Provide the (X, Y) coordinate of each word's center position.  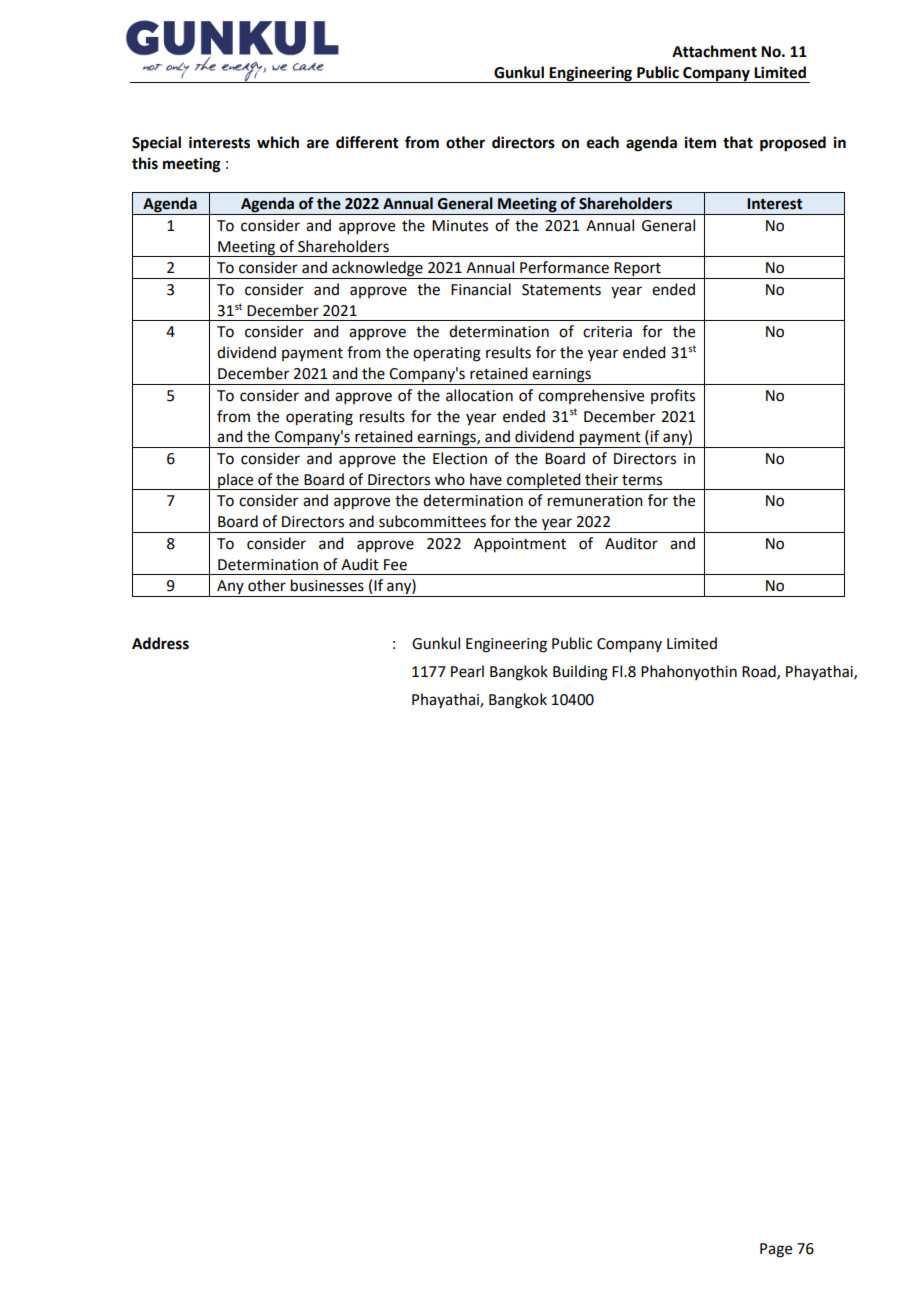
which (278, 142)
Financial (481, 289)
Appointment (520, 545)
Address (160, 643)
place (236, 481)
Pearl (467, 671)
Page (776, 1250)
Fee (395, 565)
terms (642, 480)
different (367, 142)
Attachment (714, 51)
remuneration (595, 501)
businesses (327, 585)
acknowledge (377, 270)
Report (638, 270)
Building (580, 673)
